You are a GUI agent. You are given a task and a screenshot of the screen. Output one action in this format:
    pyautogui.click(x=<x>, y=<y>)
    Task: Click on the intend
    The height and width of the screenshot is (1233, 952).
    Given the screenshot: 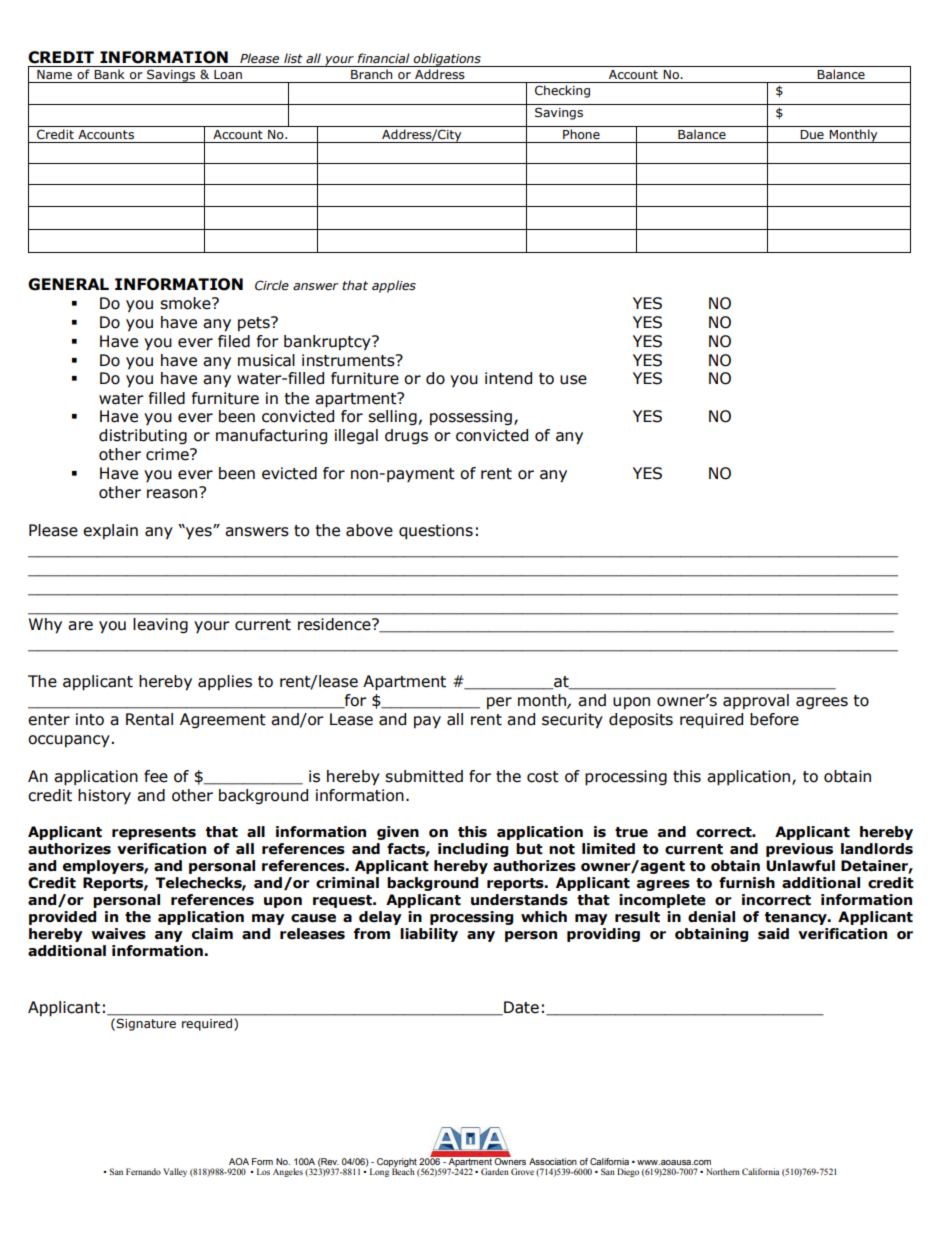 What is the action you would take?
    pyautogui.click(x=508, y=378)
